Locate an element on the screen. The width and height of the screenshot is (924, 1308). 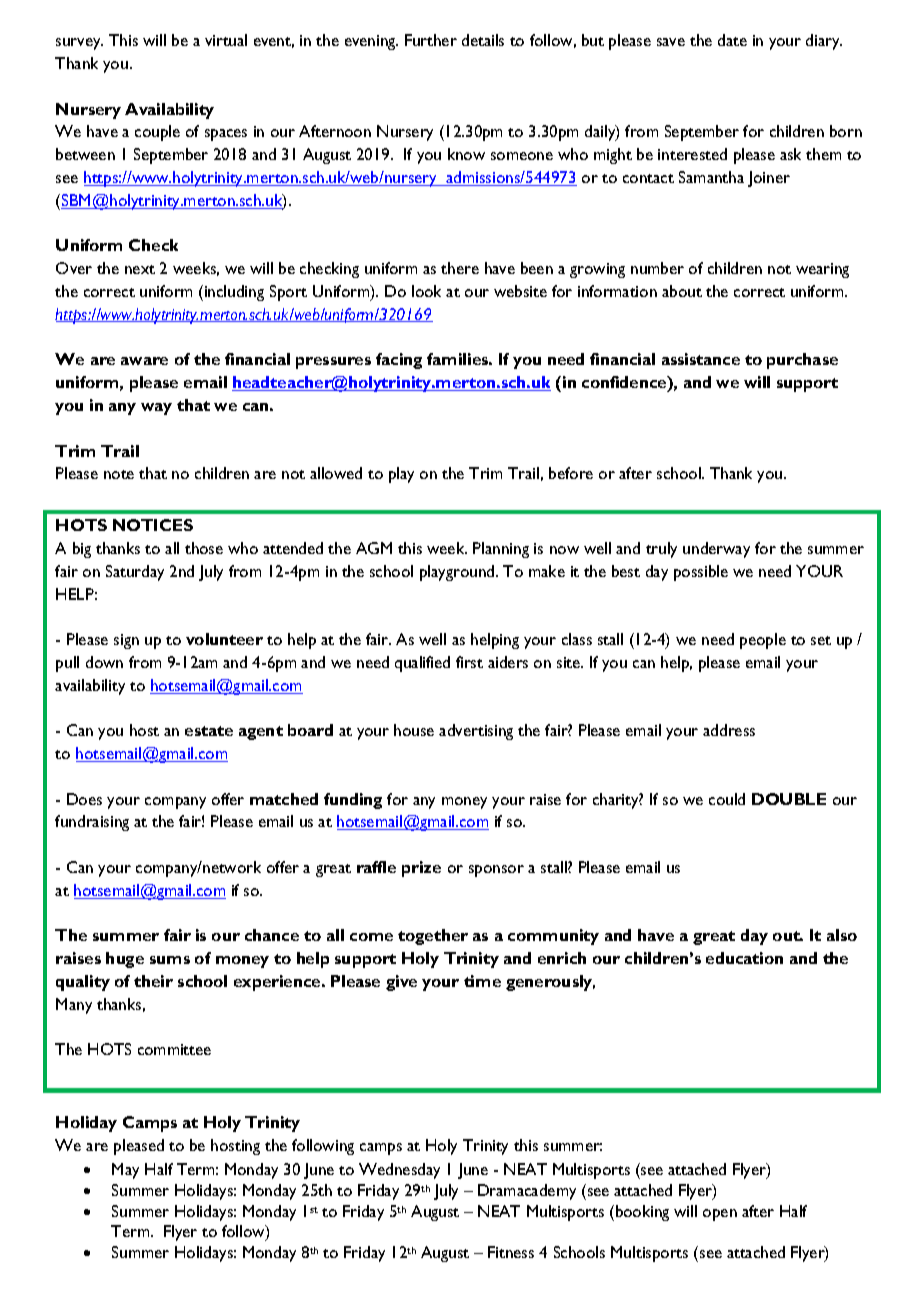
date is located at coordinates (732, 40).
